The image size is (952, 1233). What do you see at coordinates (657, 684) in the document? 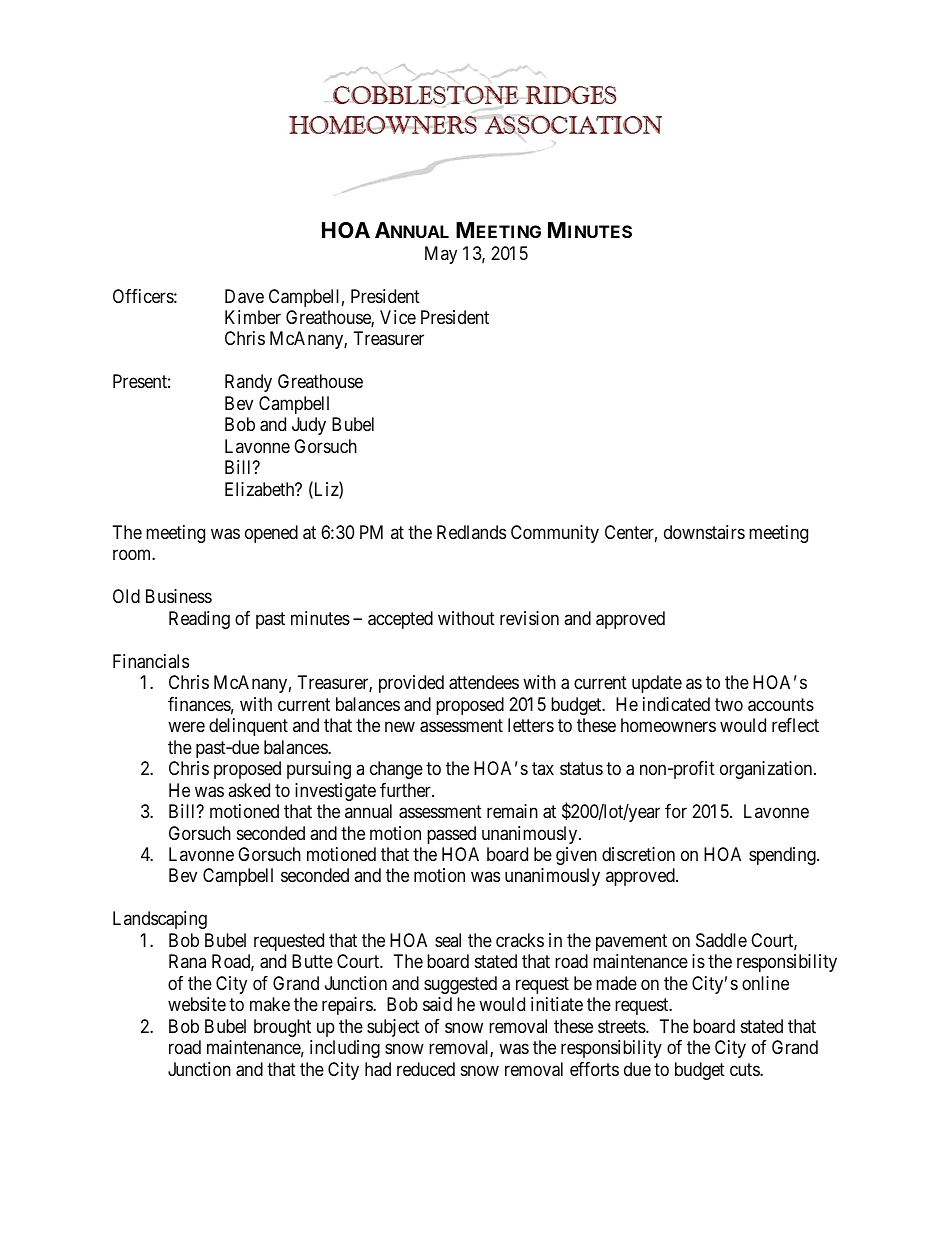
I see `update` at bounding box center [657, 684].
